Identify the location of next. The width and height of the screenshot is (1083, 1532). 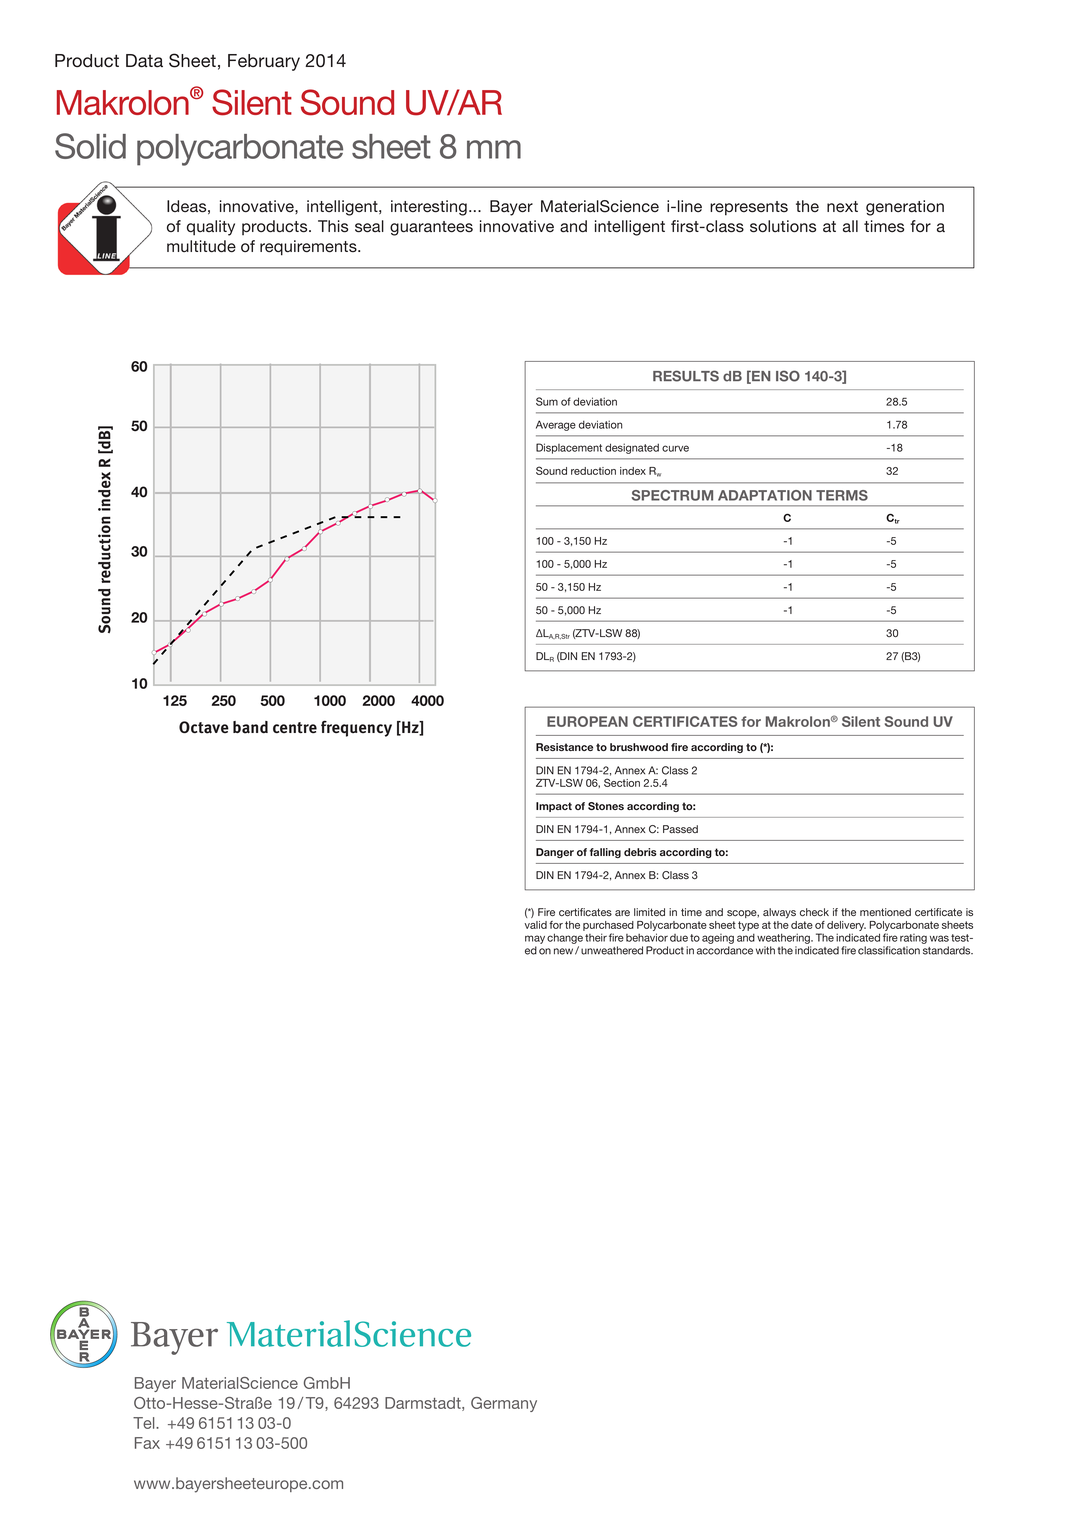
(842, 207).
